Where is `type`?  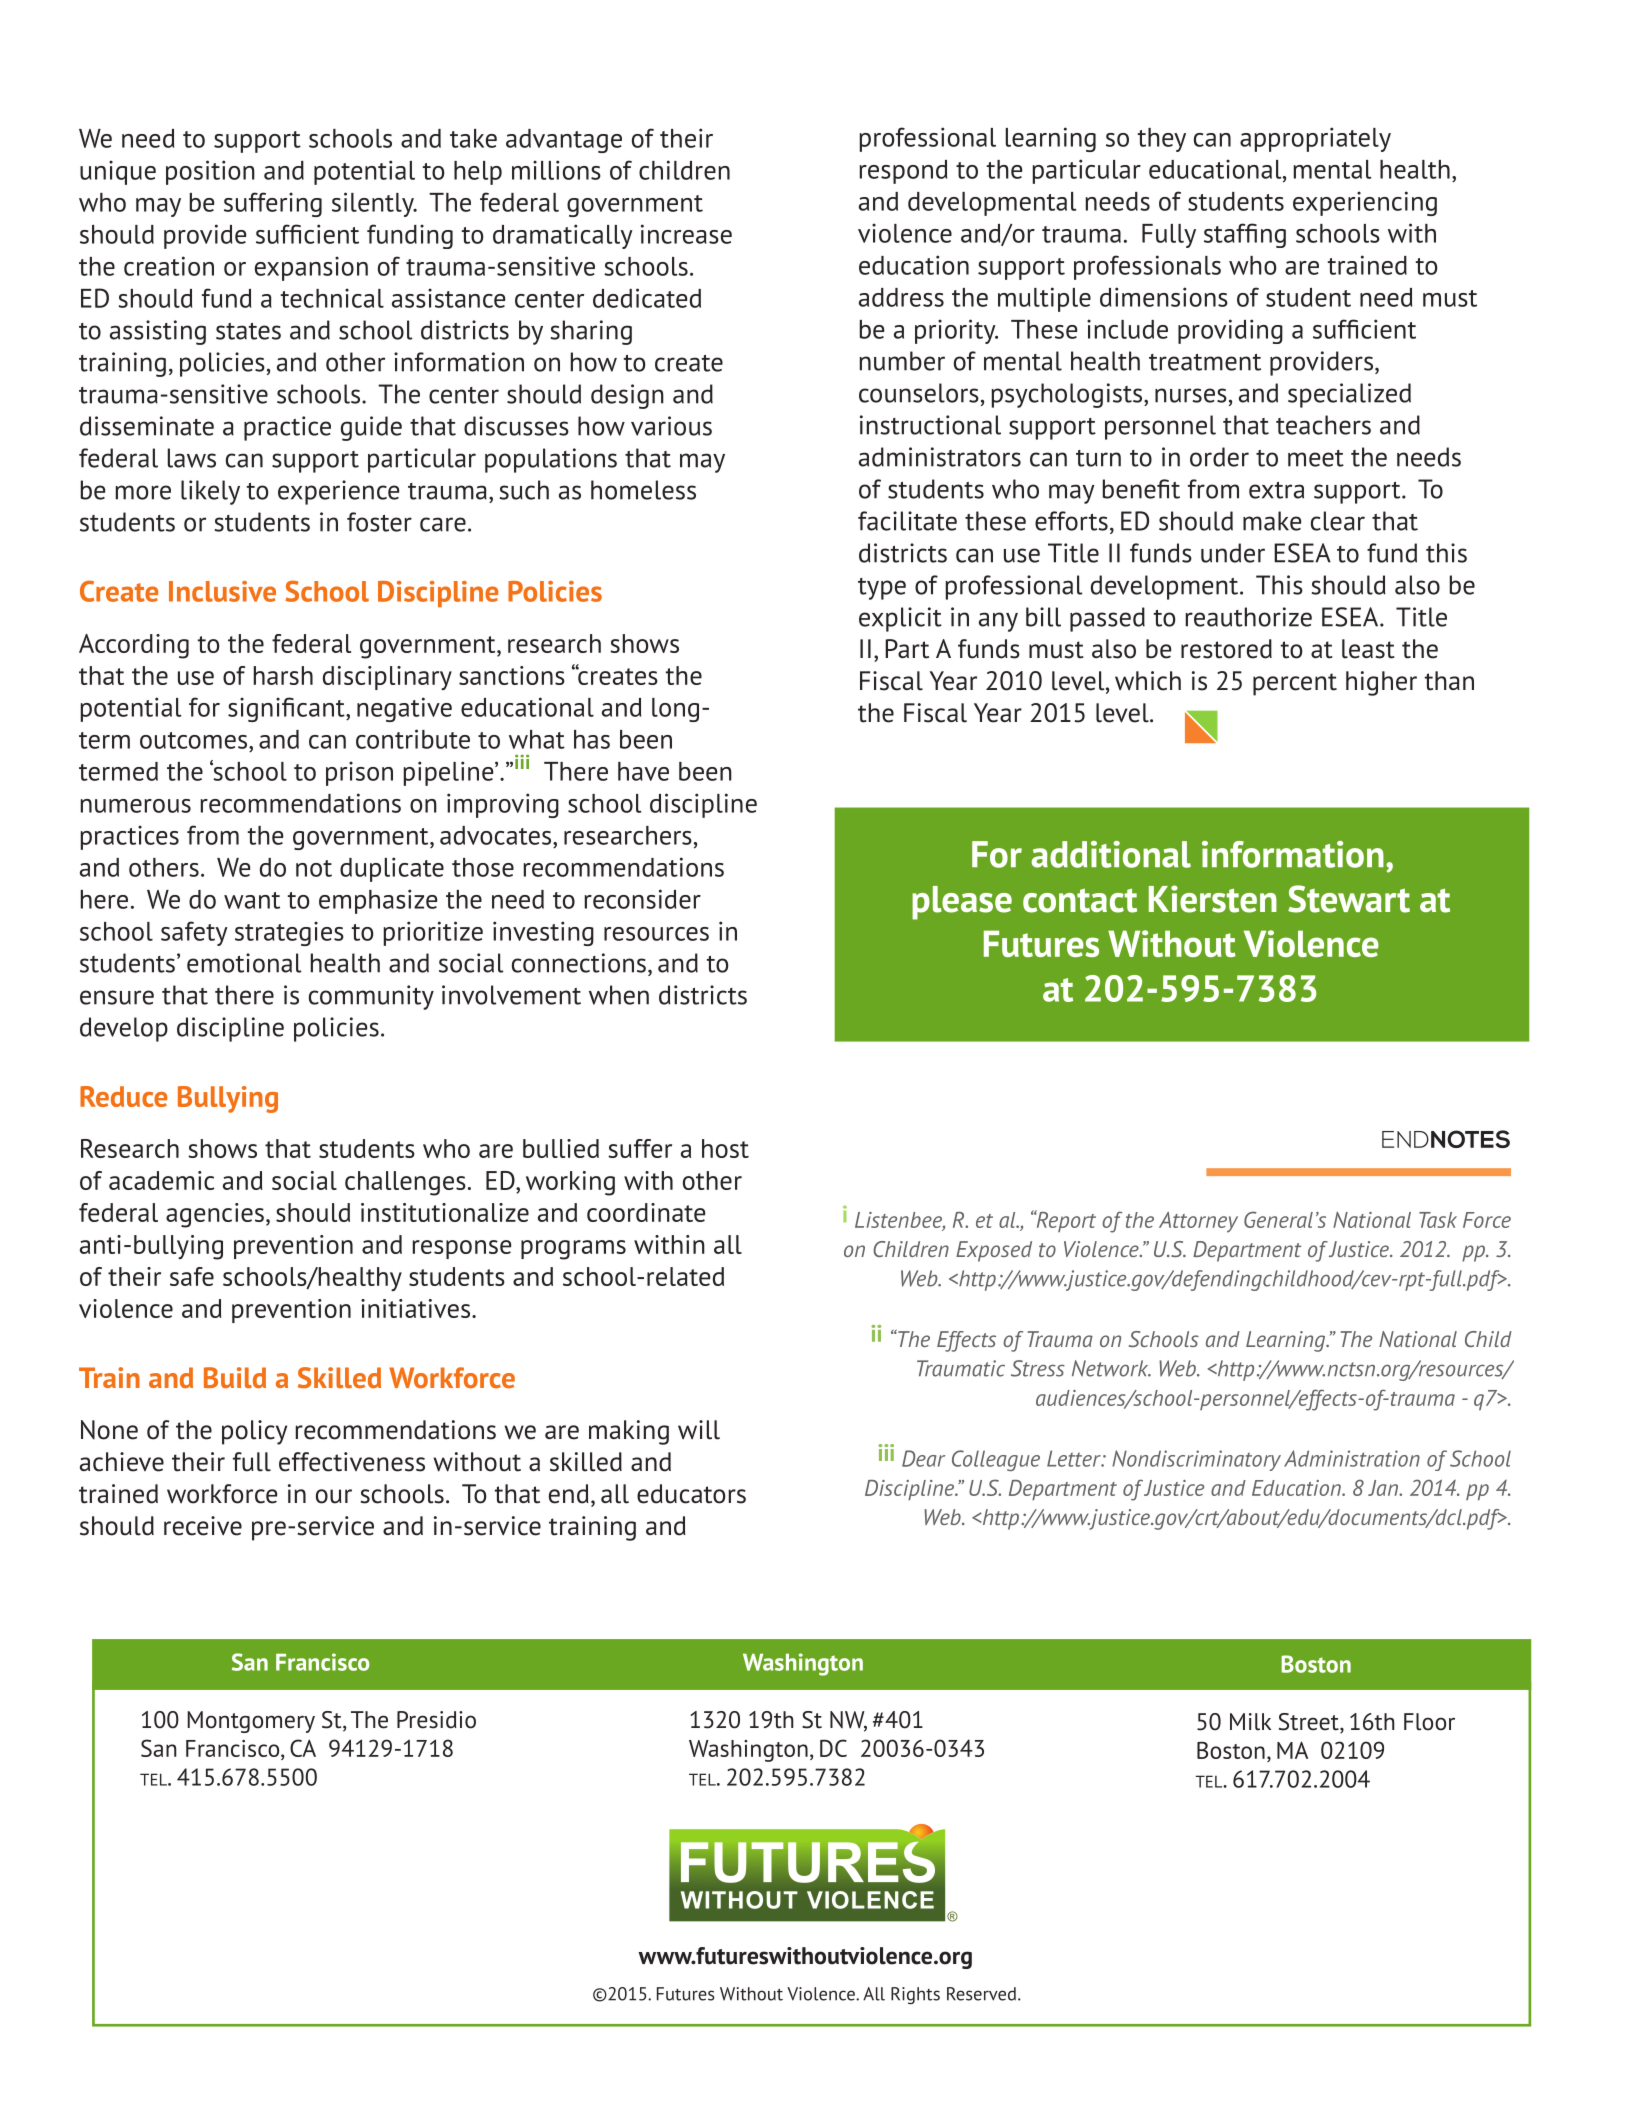
type is located at coordinates (882, 589).
